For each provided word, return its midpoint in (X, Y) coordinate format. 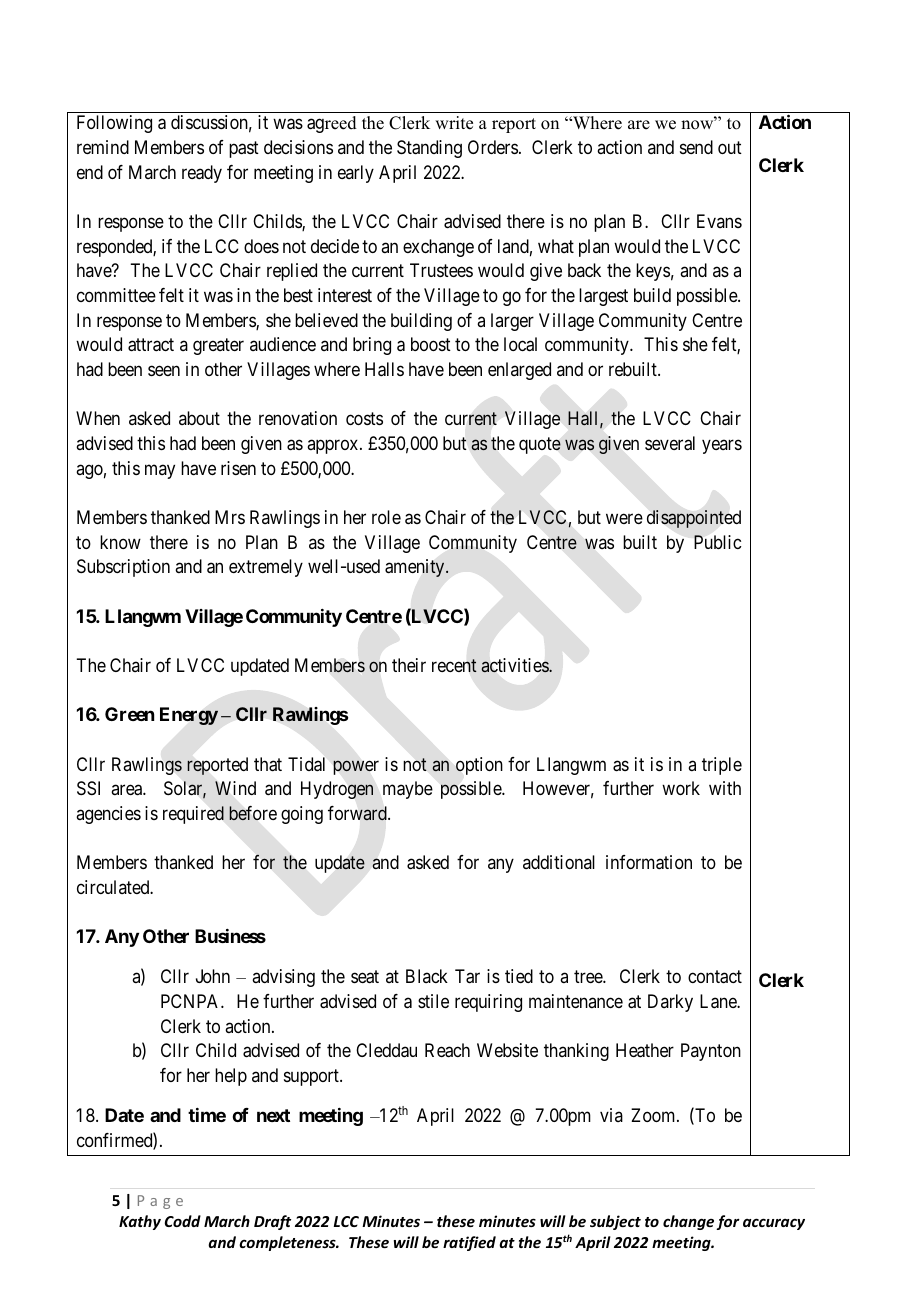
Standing (429, 149)
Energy (189, 716)
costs (364, 419)
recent (454, 665)
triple (722, 766)
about (199, 418)
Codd (183, 1221)
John (213, 976)
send (696, 147)
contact (715, 977)
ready (202, 174)
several (670, 443)
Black (427, 976)
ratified (469, 1243)
